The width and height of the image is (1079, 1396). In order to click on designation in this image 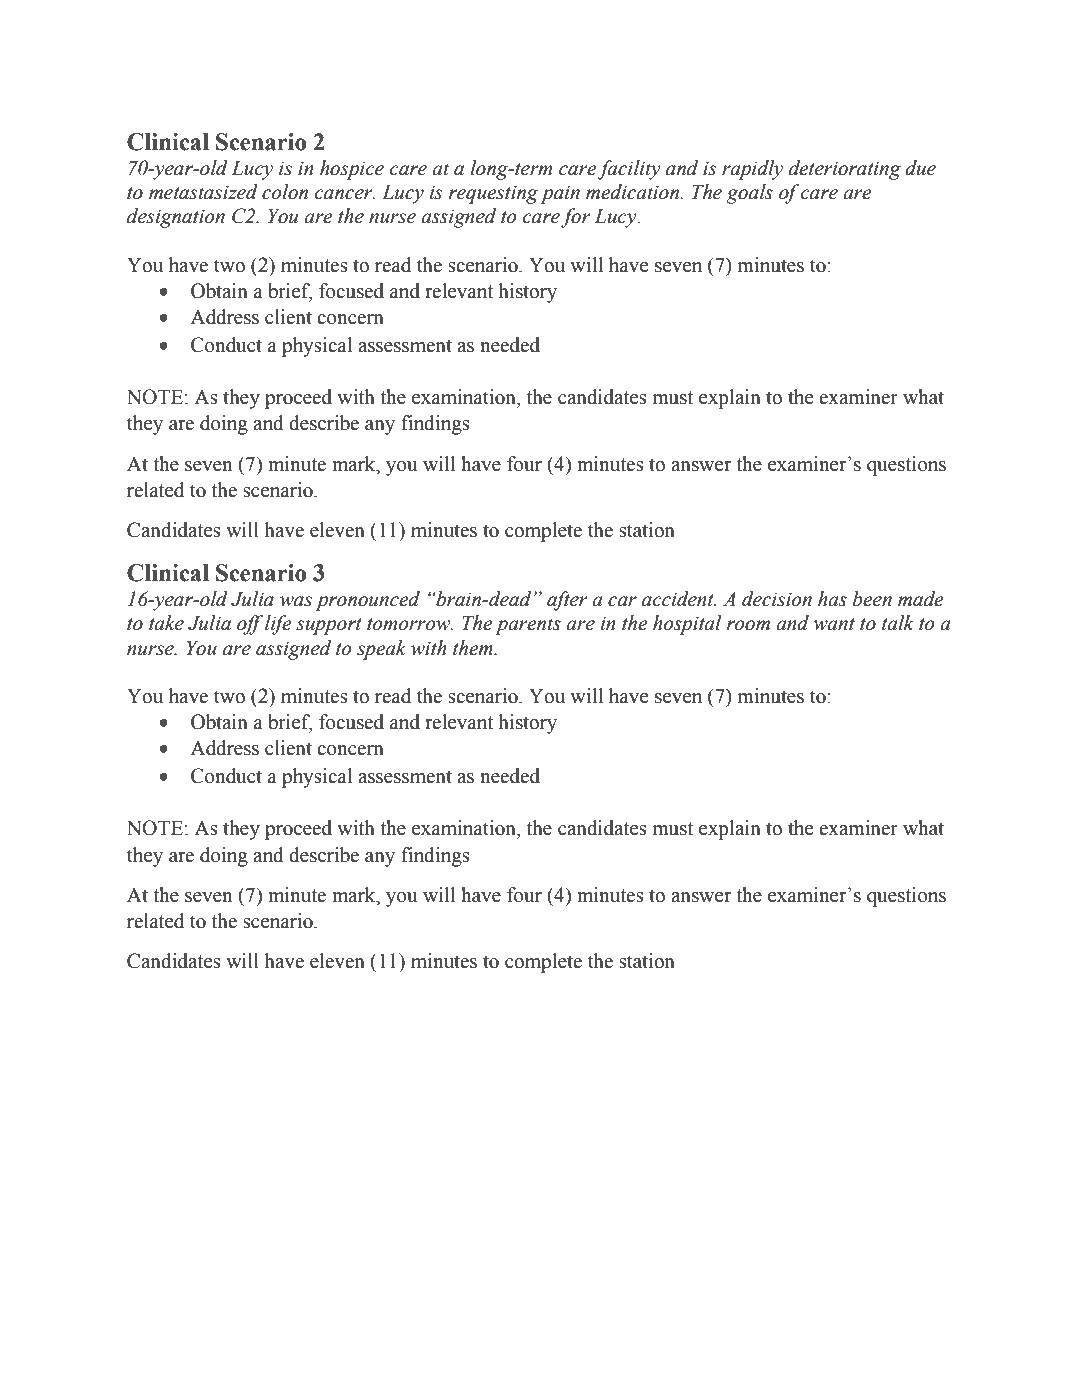, I will do `click(176, 218)`.
